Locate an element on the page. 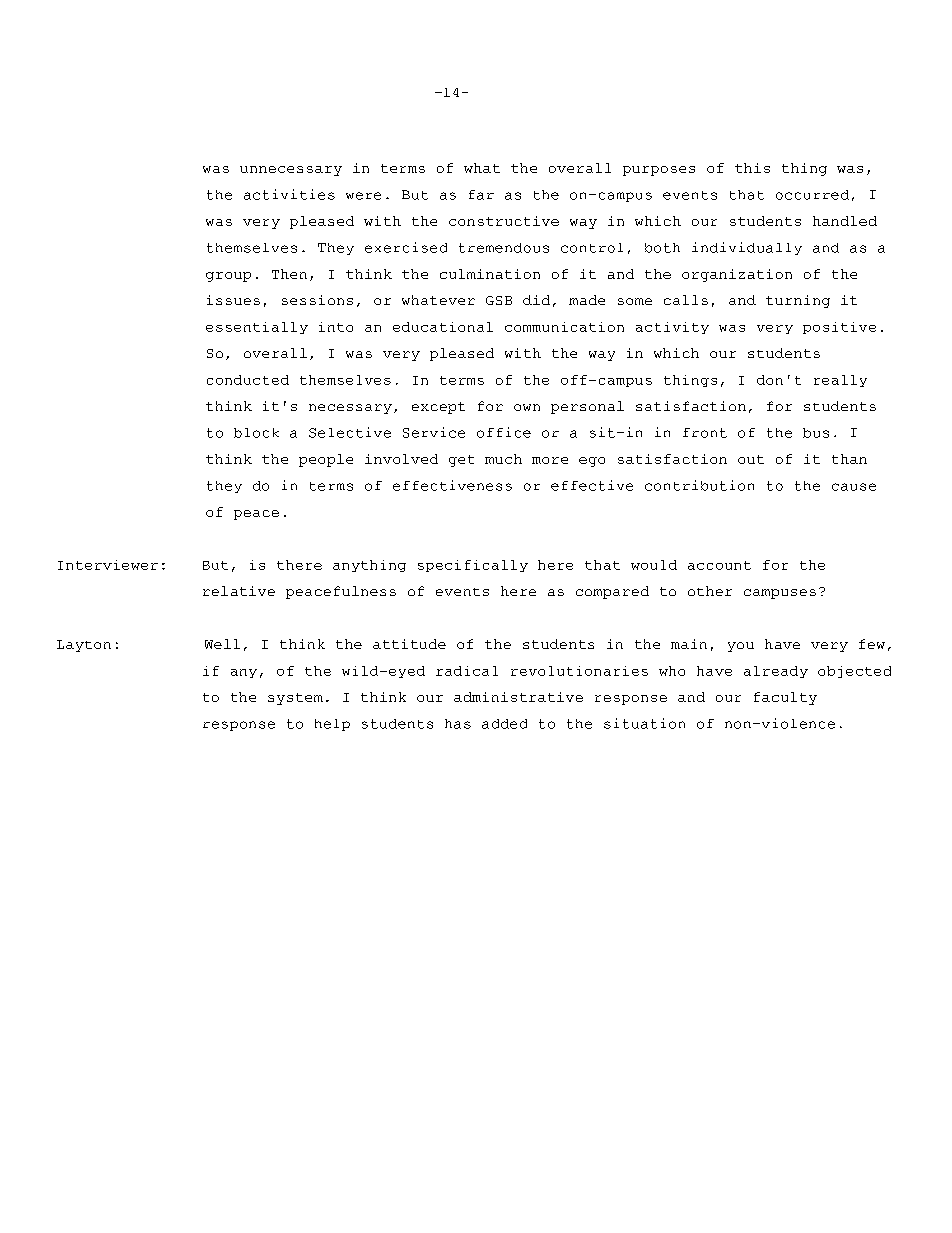 Image resolution: width=952 pixels, height=1233 pixels. educational is located at coordinates (443, 327).
